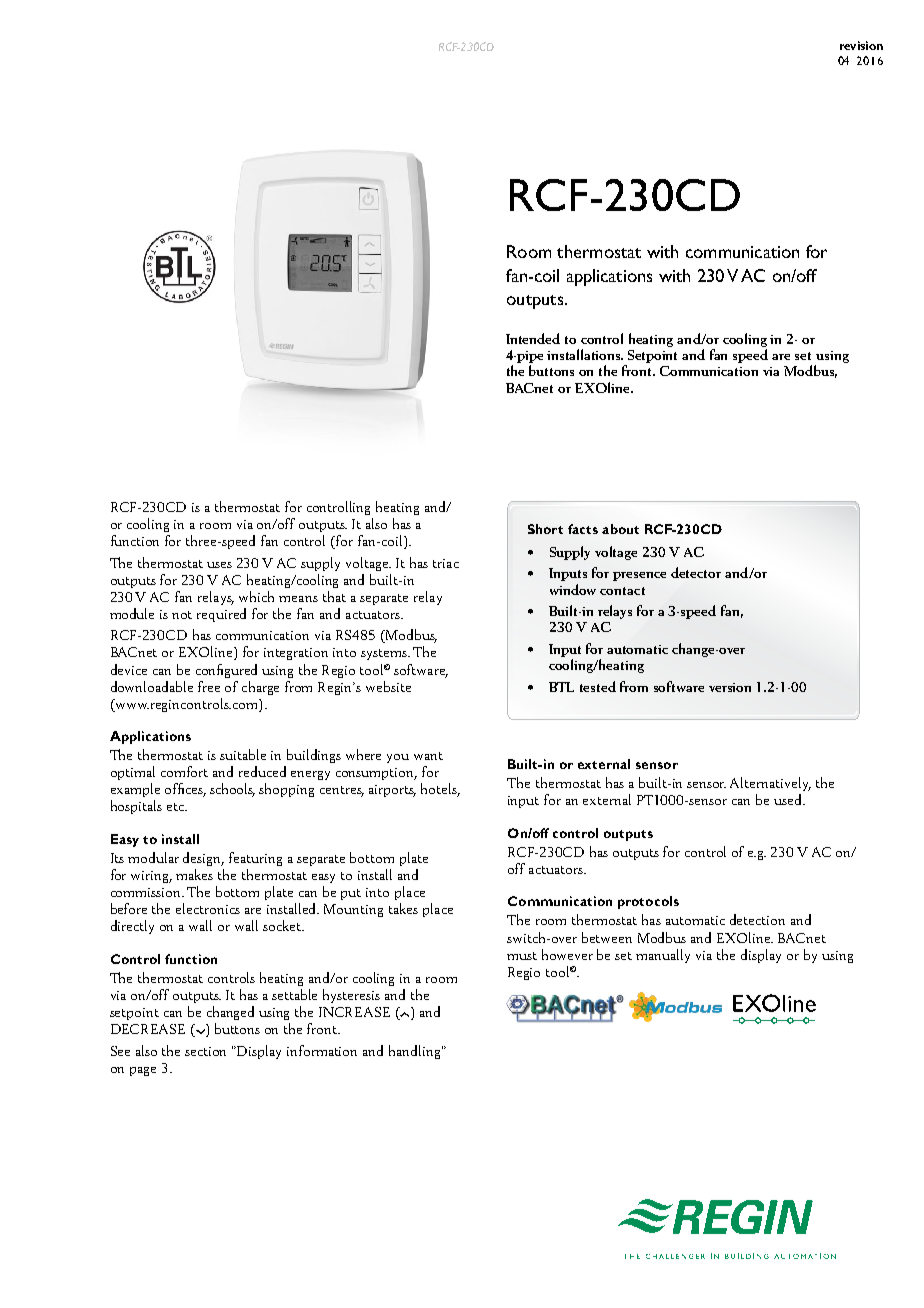 This screenshot has height=1308, width=924. What do you see at coordinates (446, 563) in the screenshot?
I see `triac` at bounding box center [446, 563].
